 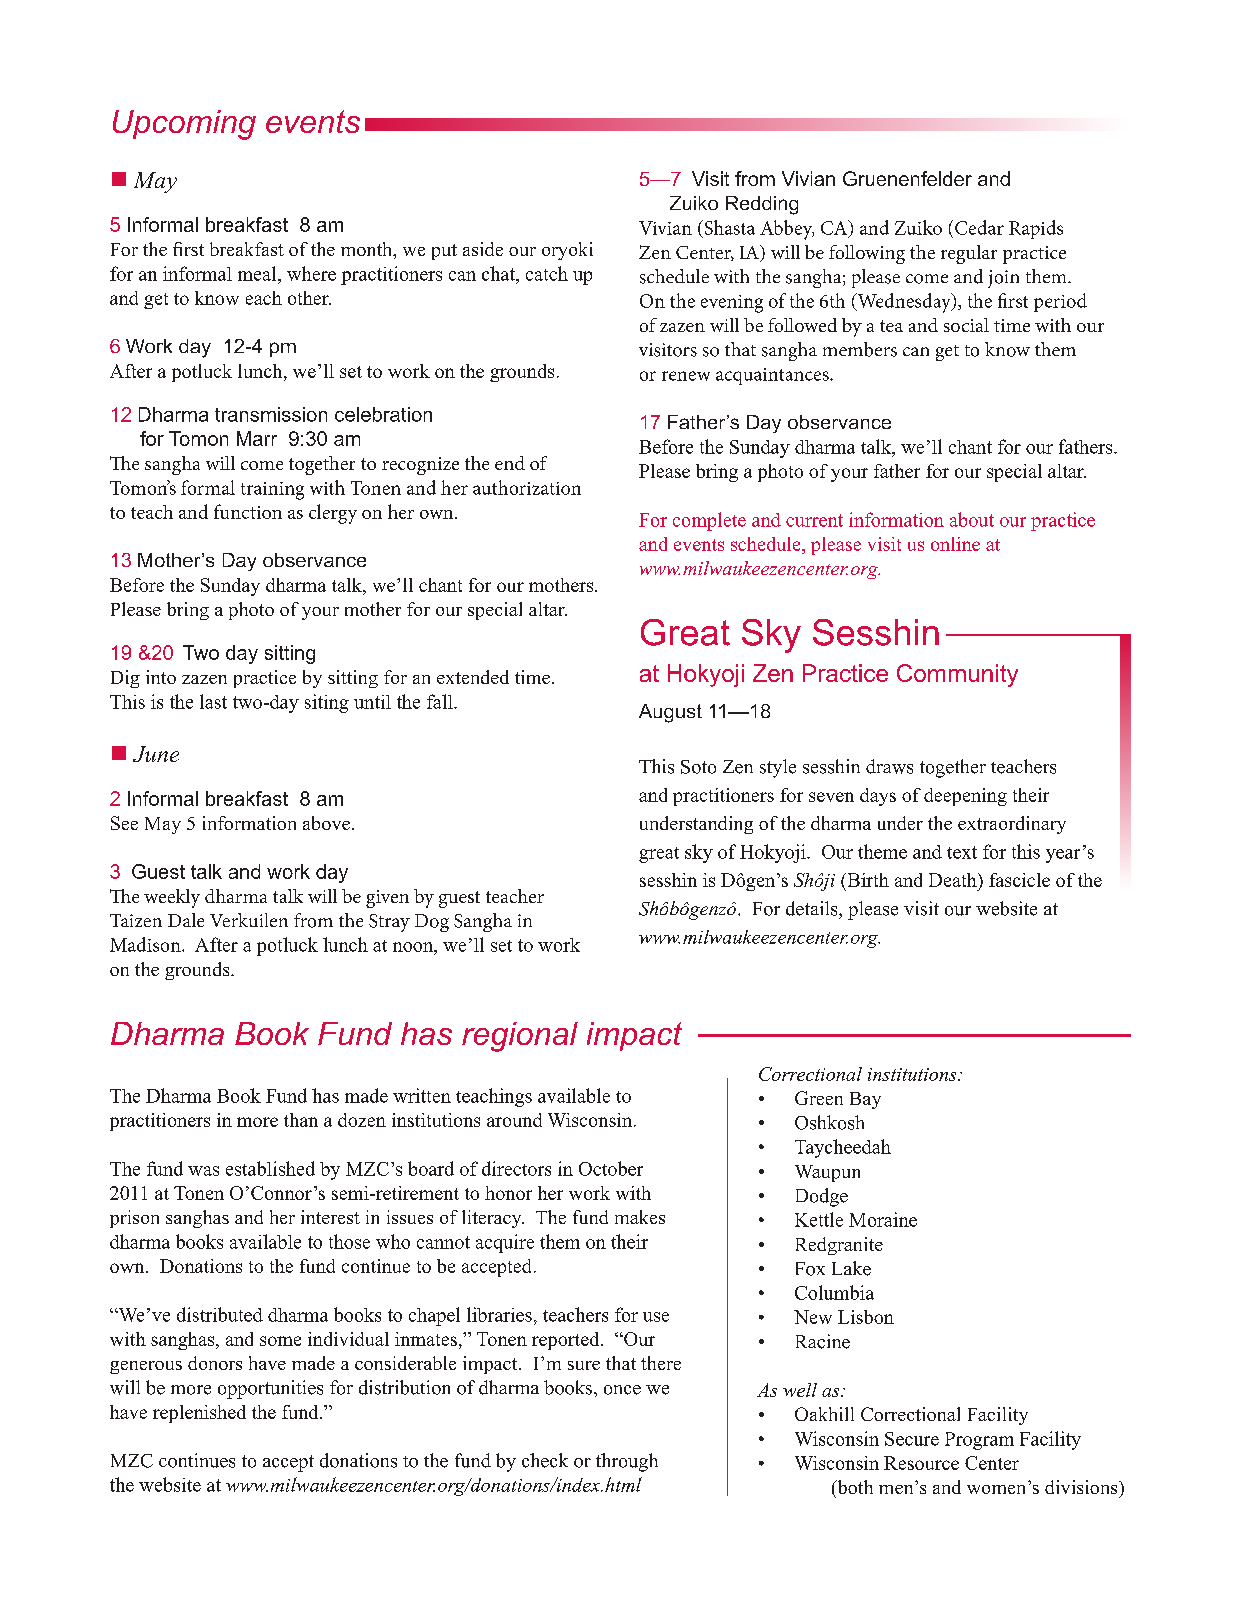 What do you see at coordinates (326, 823) in the screenshot?
I see `above` at bounding box center [326, 823].
